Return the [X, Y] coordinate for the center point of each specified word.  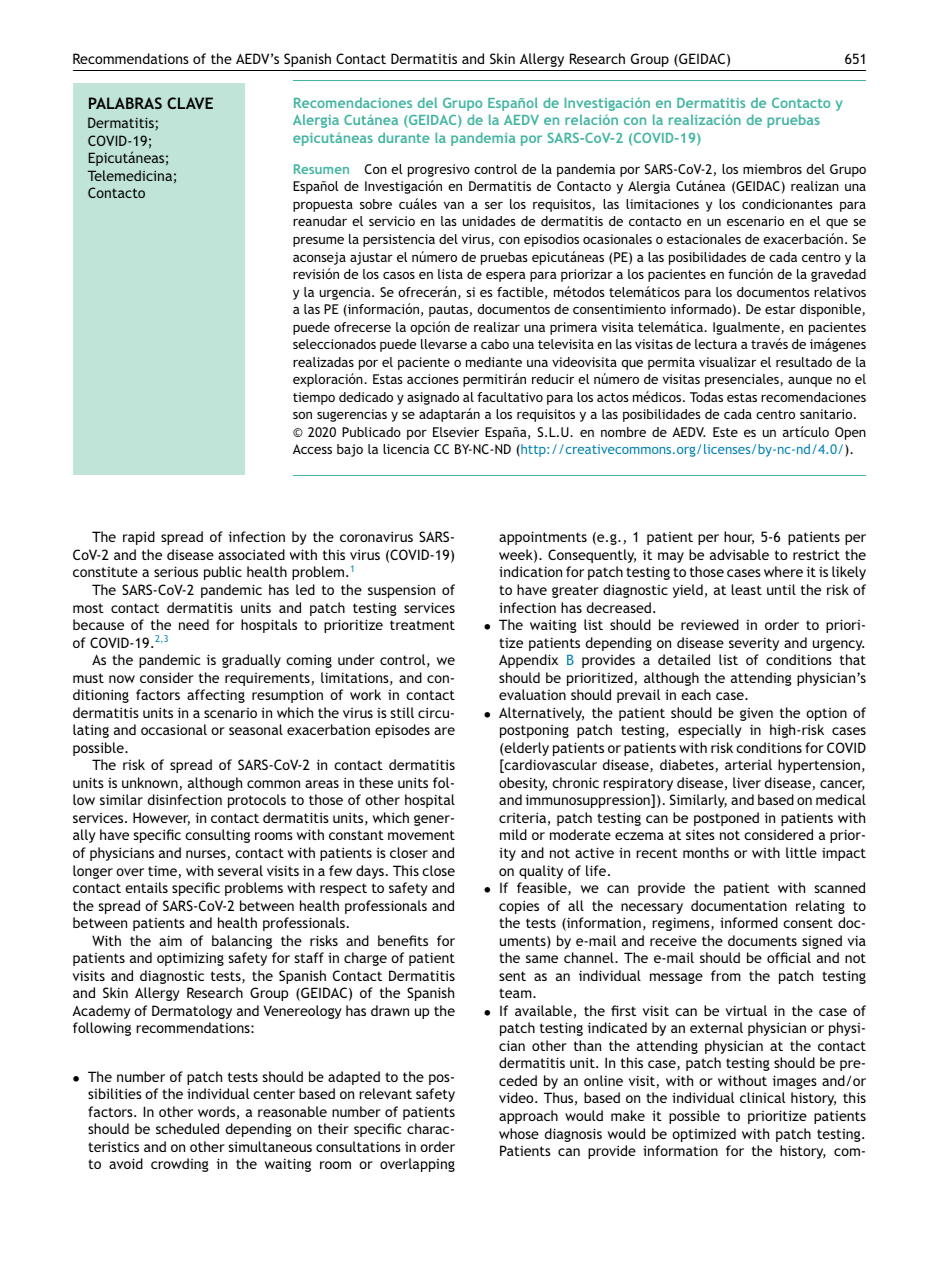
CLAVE [190, 103]
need [194, 624]
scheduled [187, 1128]
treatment [422, 625]
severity [754, 644]
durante [404, 137]
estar [780, 309]
